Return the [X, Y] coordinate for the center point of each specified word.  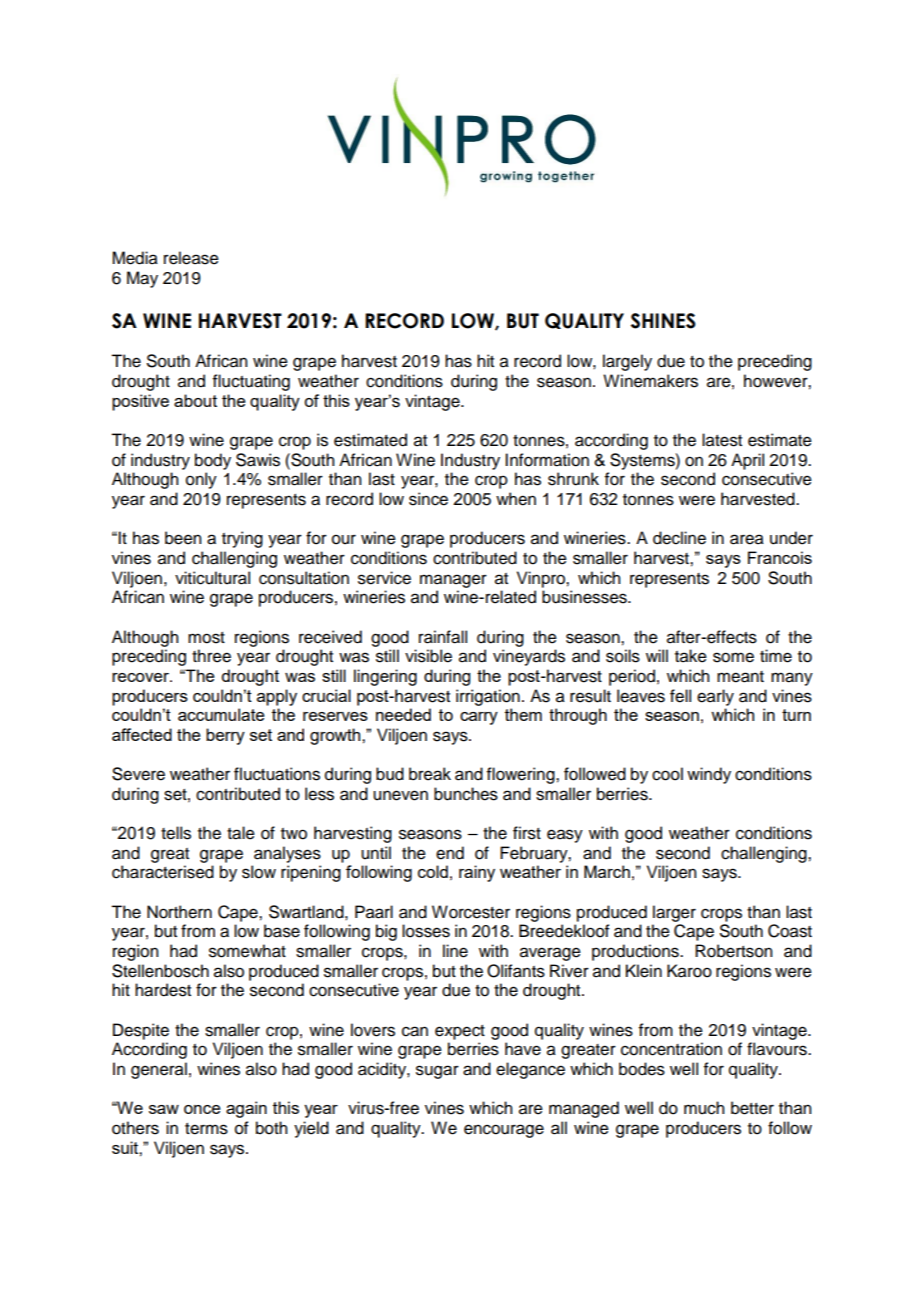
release [191, 258]
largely [627, 362]
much [704, 1108]
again [246, 1109]
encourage [504, 1131]
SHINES [663, 321]
